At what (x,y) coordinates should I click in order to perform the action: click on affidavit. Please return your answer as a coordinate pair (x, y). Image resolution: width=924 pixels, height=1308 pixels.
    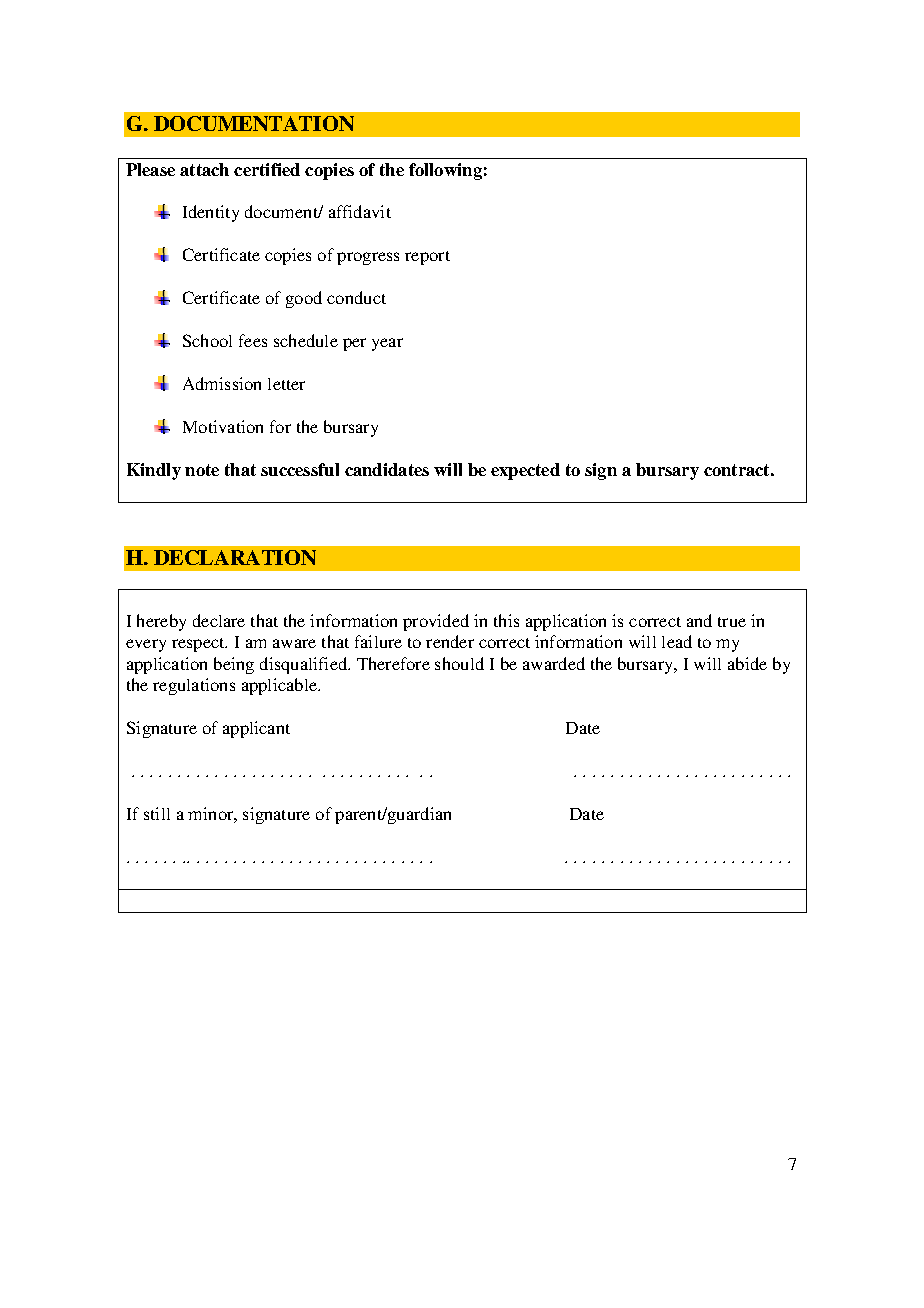
    Looking at the image, I should click on (360, 211).
